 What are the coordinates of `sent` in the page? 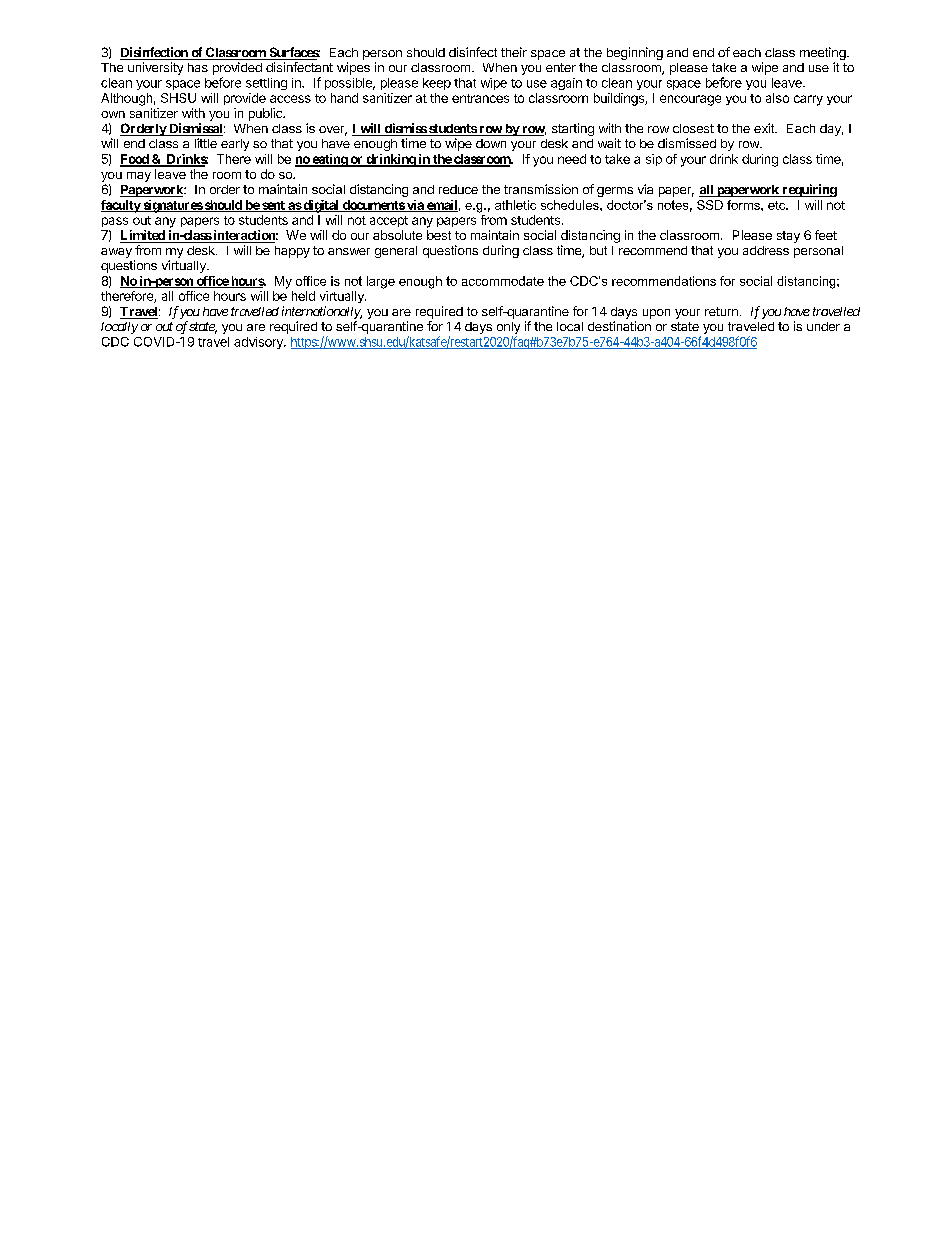 It's located at (273, 206).
